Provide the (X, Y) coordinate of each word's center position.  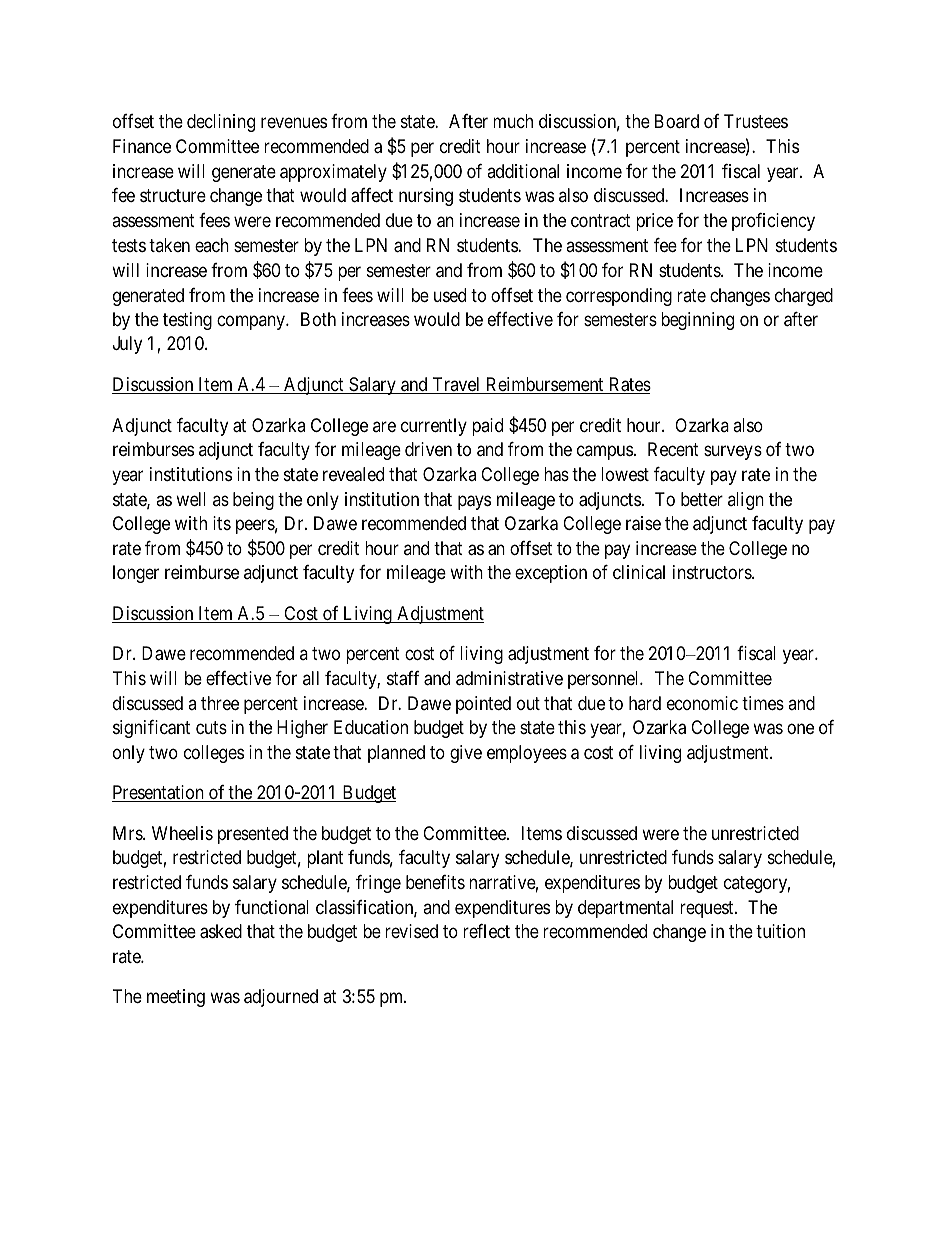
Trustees (756, 121)
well (191, 499)
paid (487, 427)
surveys (733, 453)
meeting (176, 998)
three (220, 703)
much (513, 121)
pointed (483, 705)
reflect (486, 931)
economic (702, 703)
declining (221, 123)
